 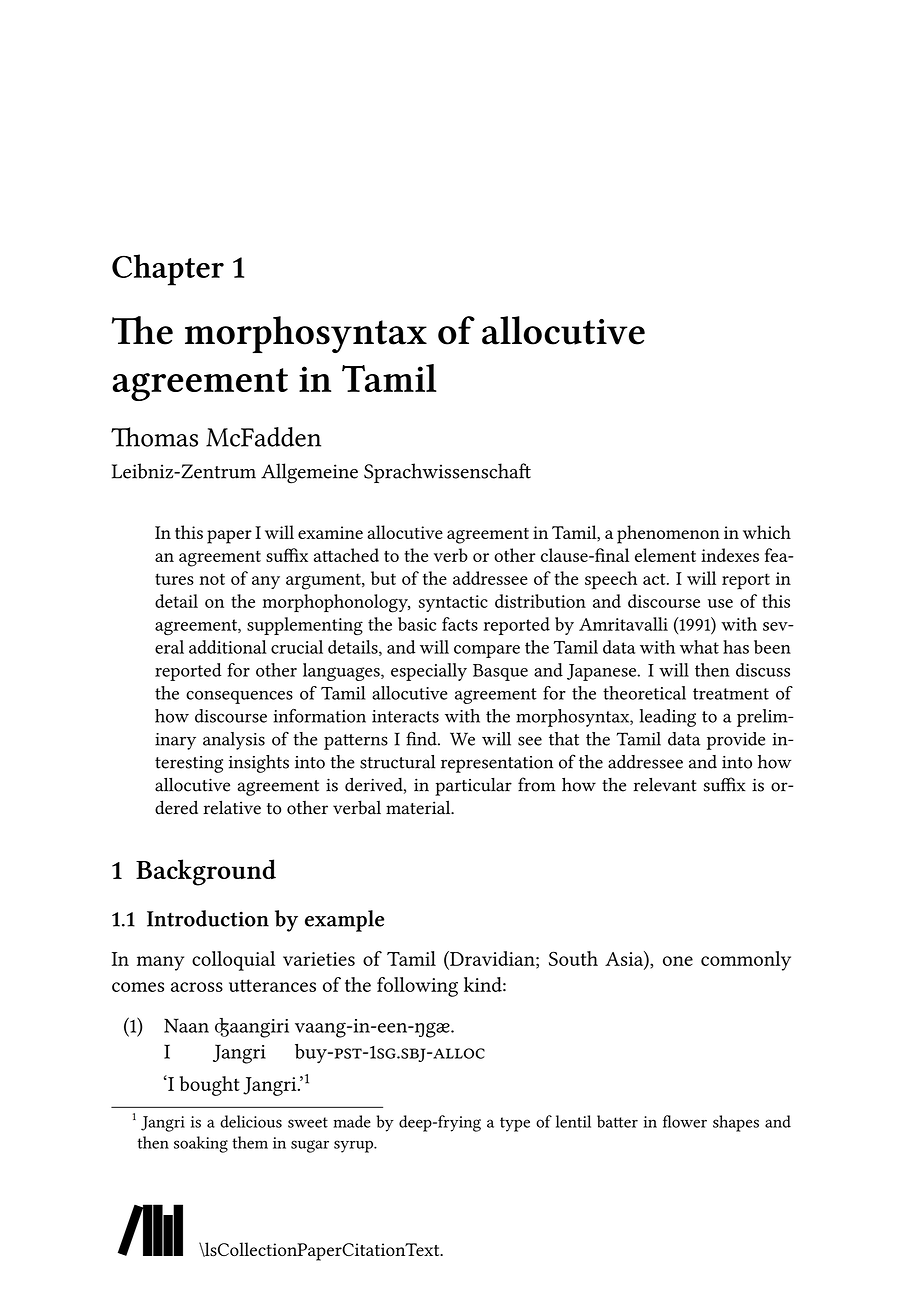 What do you see at coordinates (515, 1124) in the screenshot?
I see `type` at bounding box center [515, 1124].
